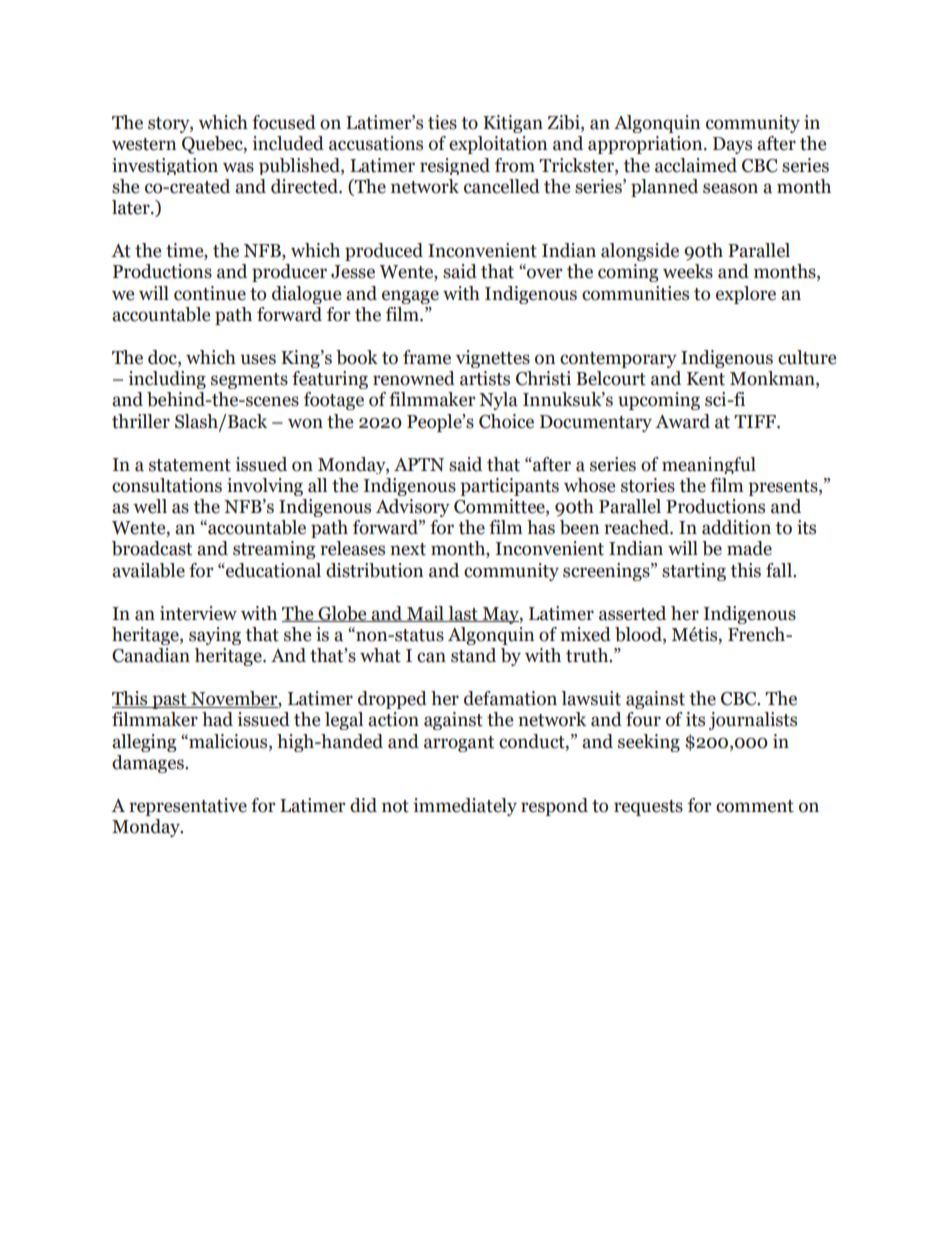 The width and height of the page is (952, 1233). I want to click on Kent, so click(706, 379).
